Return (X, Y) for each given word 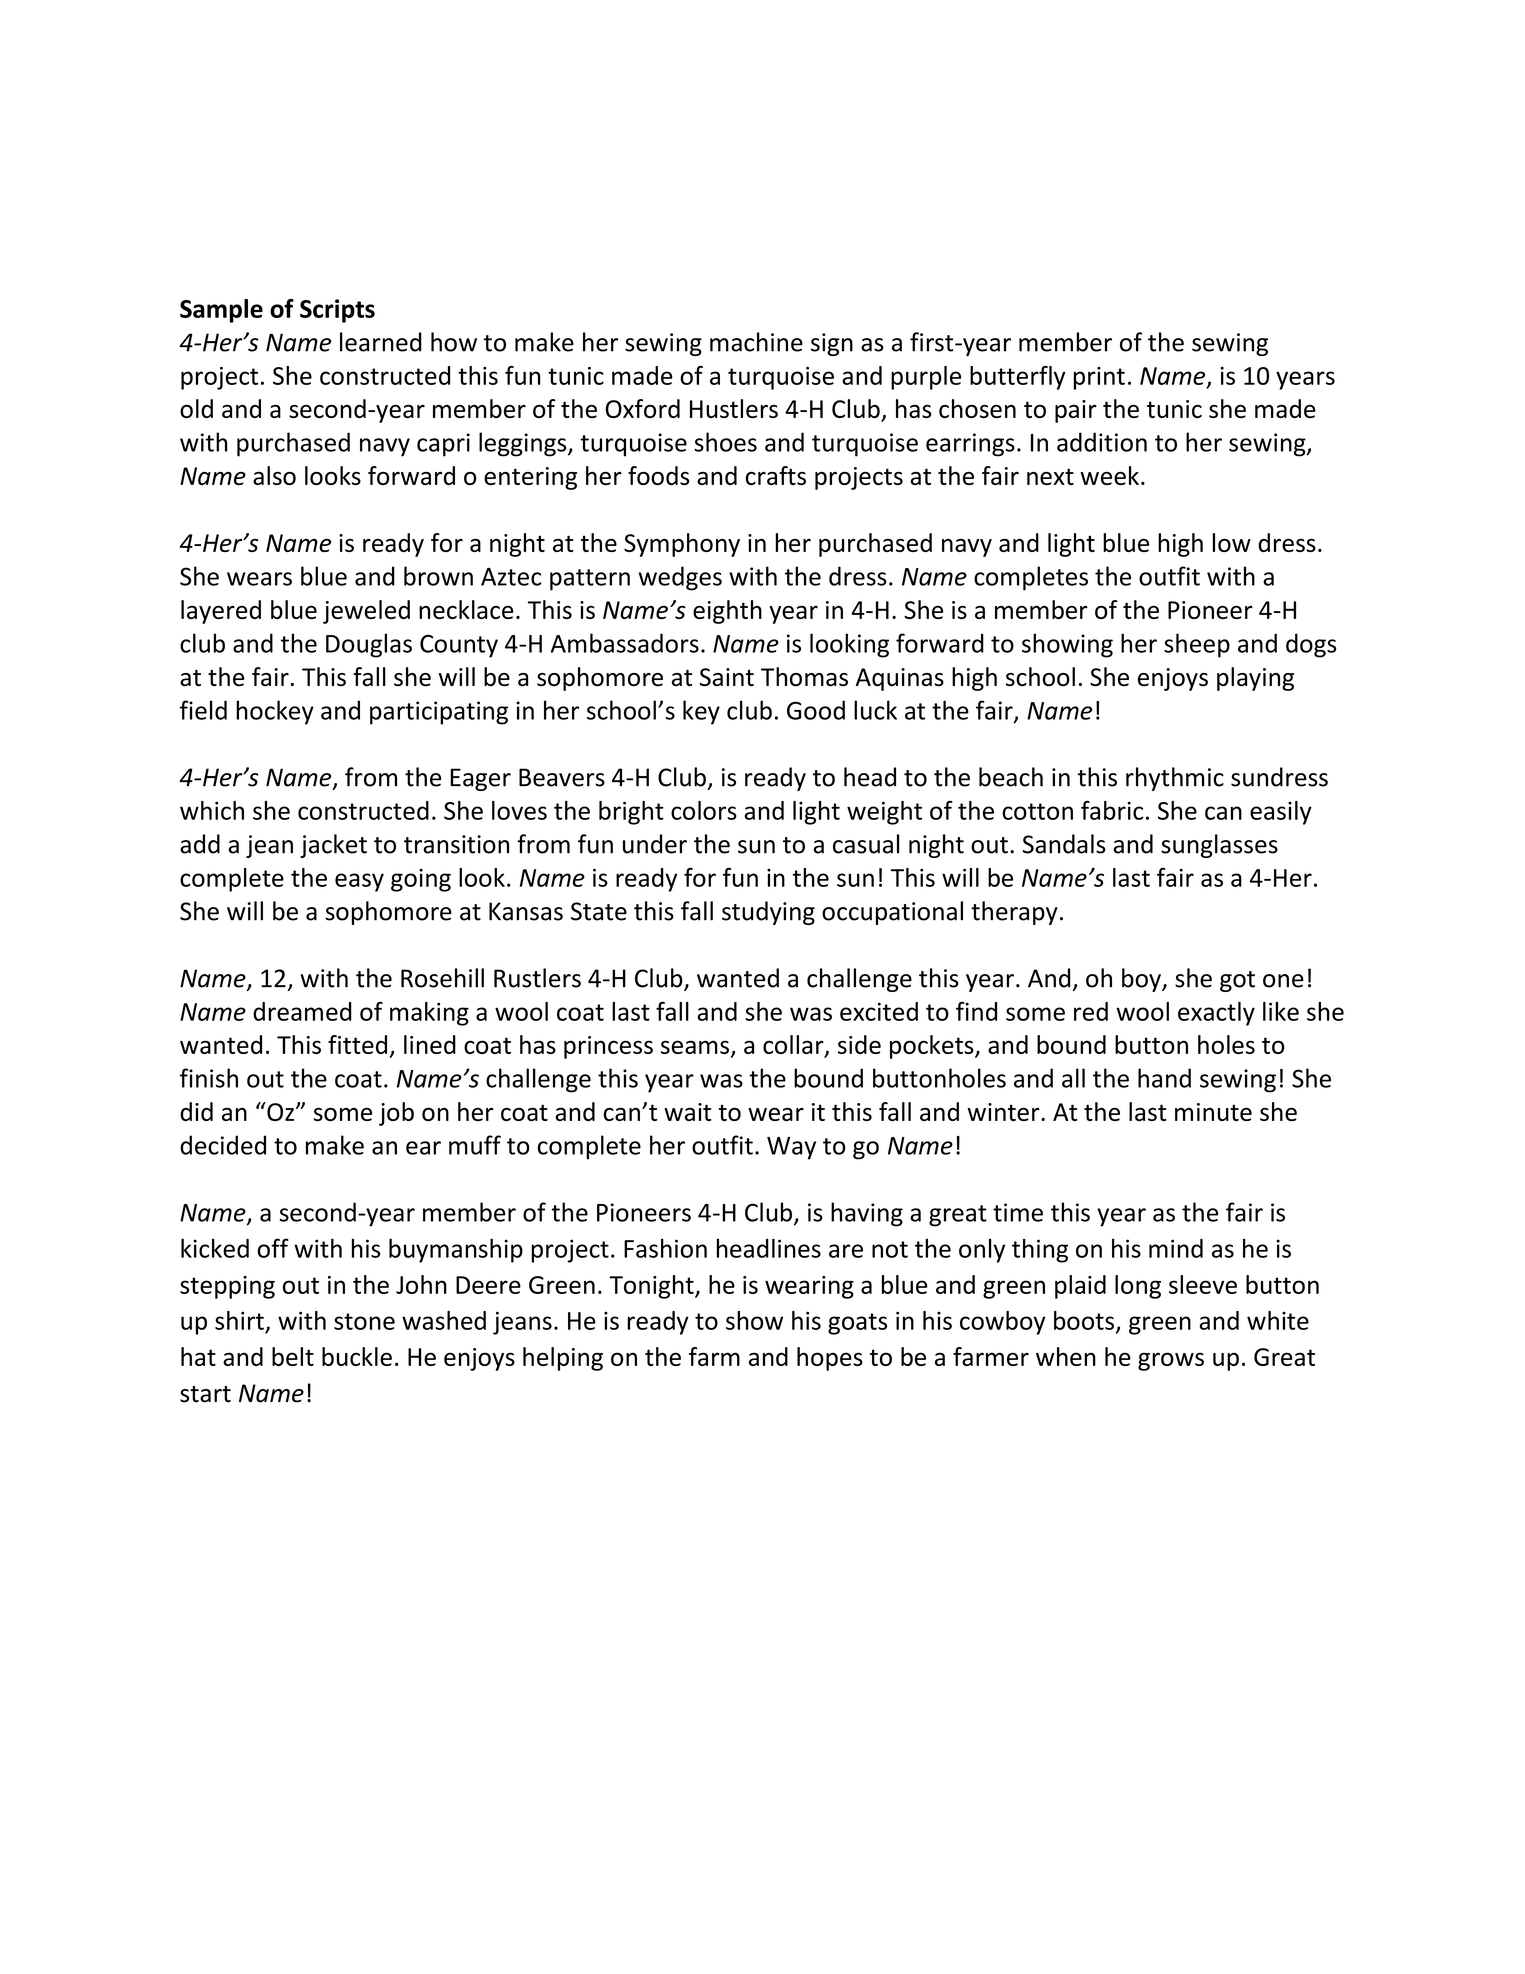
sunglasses (1219, 846)
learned (381, 342)
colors (704, 810)
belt (293, 1356)
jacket (333, 846)
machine (756, 342)
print (1099, 378)
